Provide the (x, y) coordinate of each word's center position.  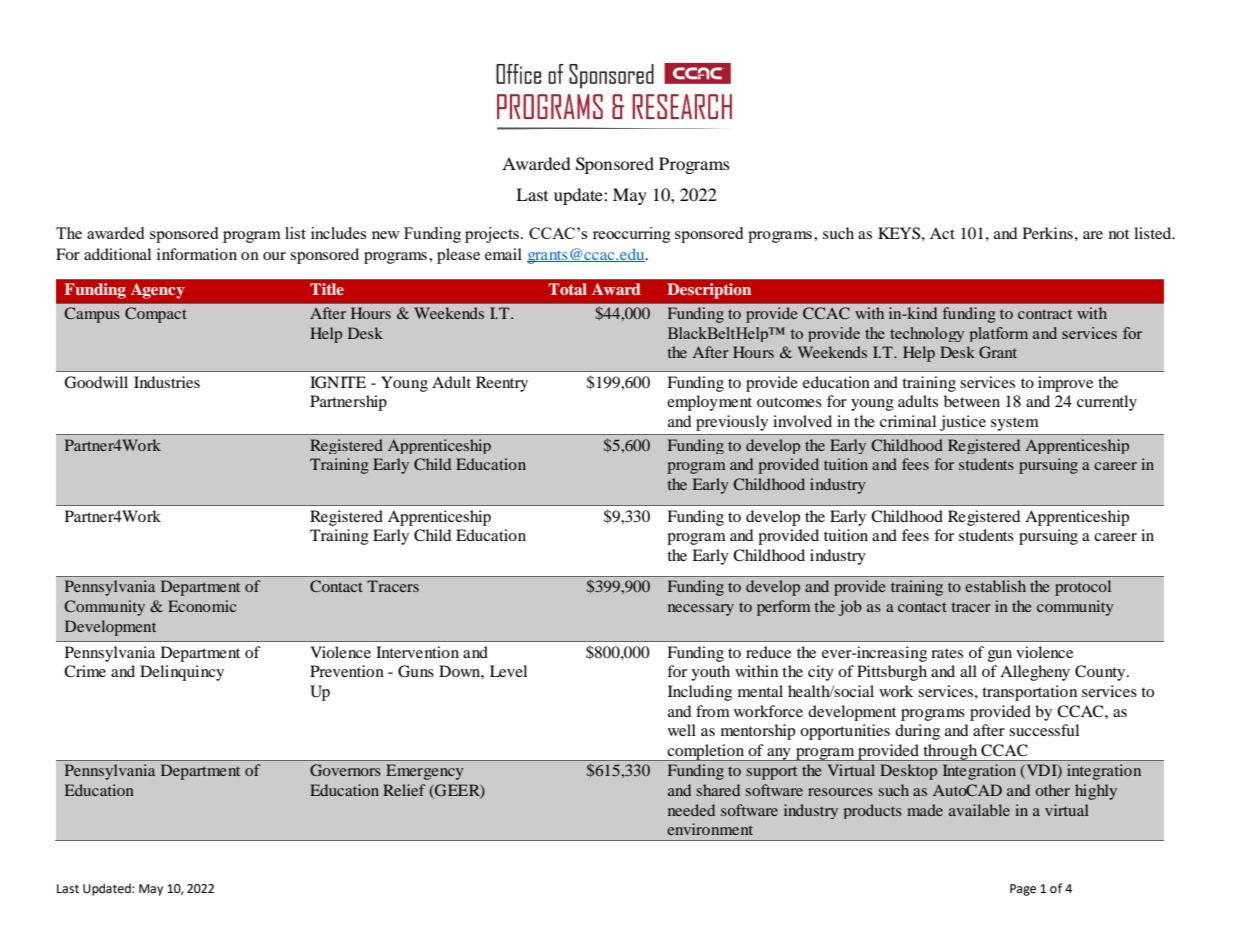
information (197, 254)
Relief (404, 790)
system (1014, 424)
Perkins (1048, 233)
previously (732, 423)
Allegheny (1035, 673)
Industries (167, 382)
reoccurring (632, 235)
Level (508, 671)
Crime (85, 671)
